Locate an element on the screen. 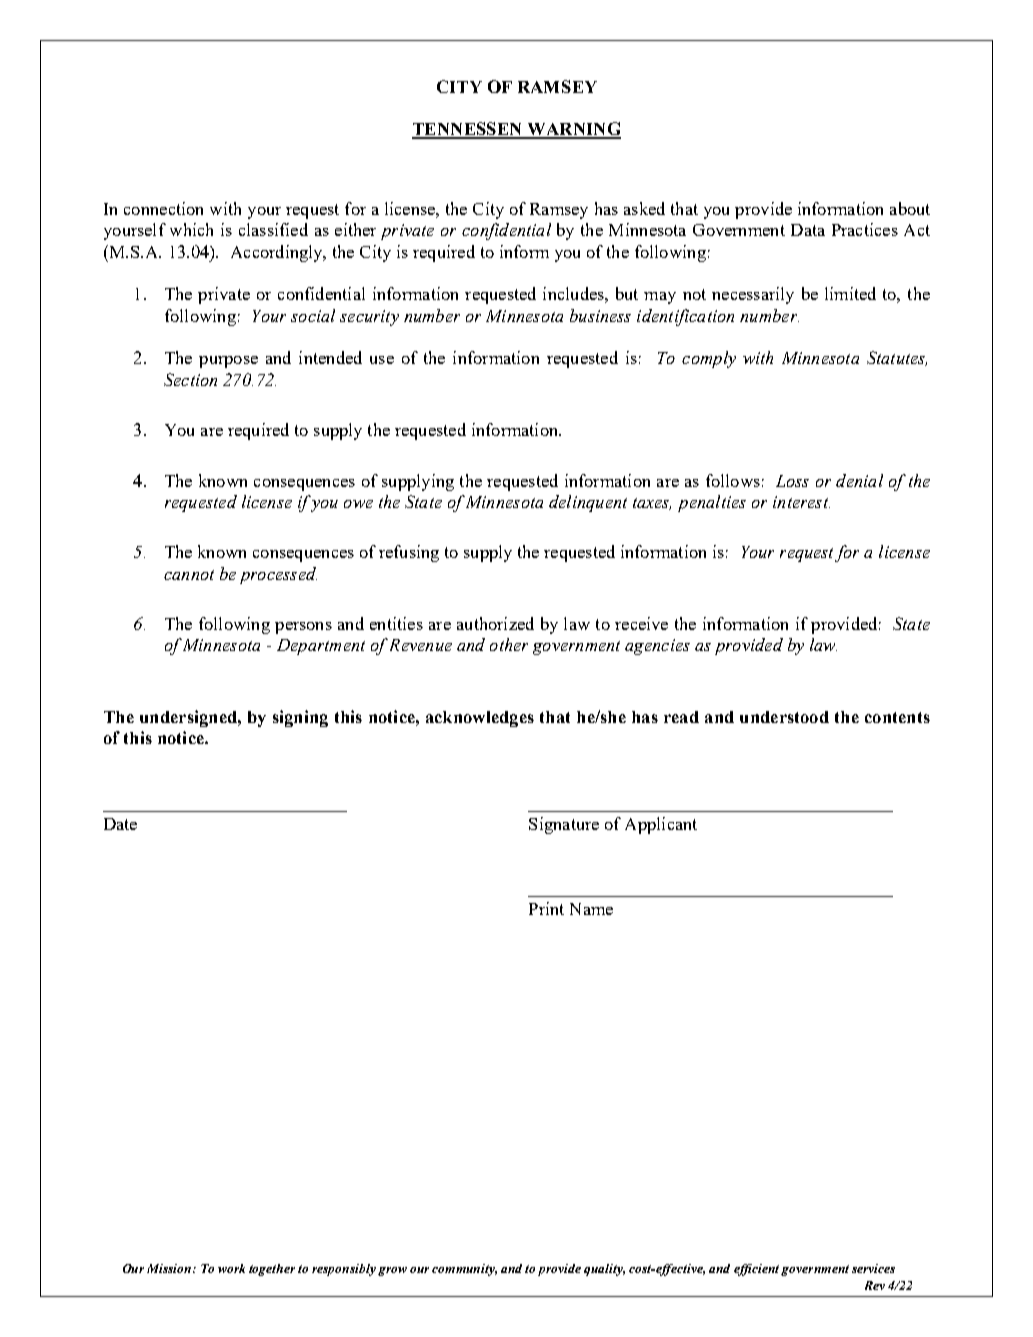 Image resolution: width=1033 pixels, height=1337 pixels. community is located at coordinates (464, 1270).
